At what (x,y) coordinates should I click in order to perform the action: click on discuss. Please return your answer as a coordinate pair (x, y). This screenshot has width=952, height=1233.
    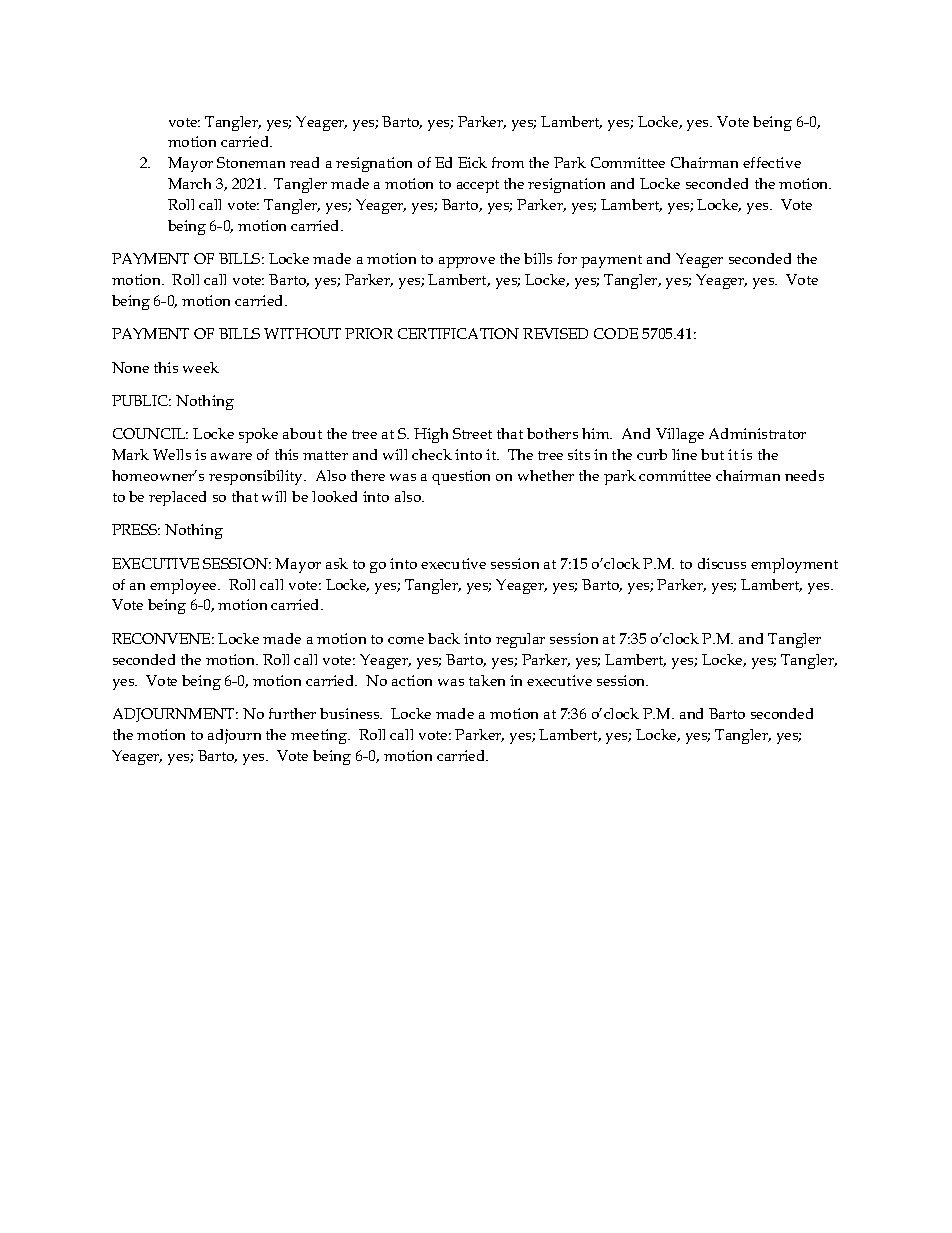
    Looking at the image, I should click on (722, 563).
